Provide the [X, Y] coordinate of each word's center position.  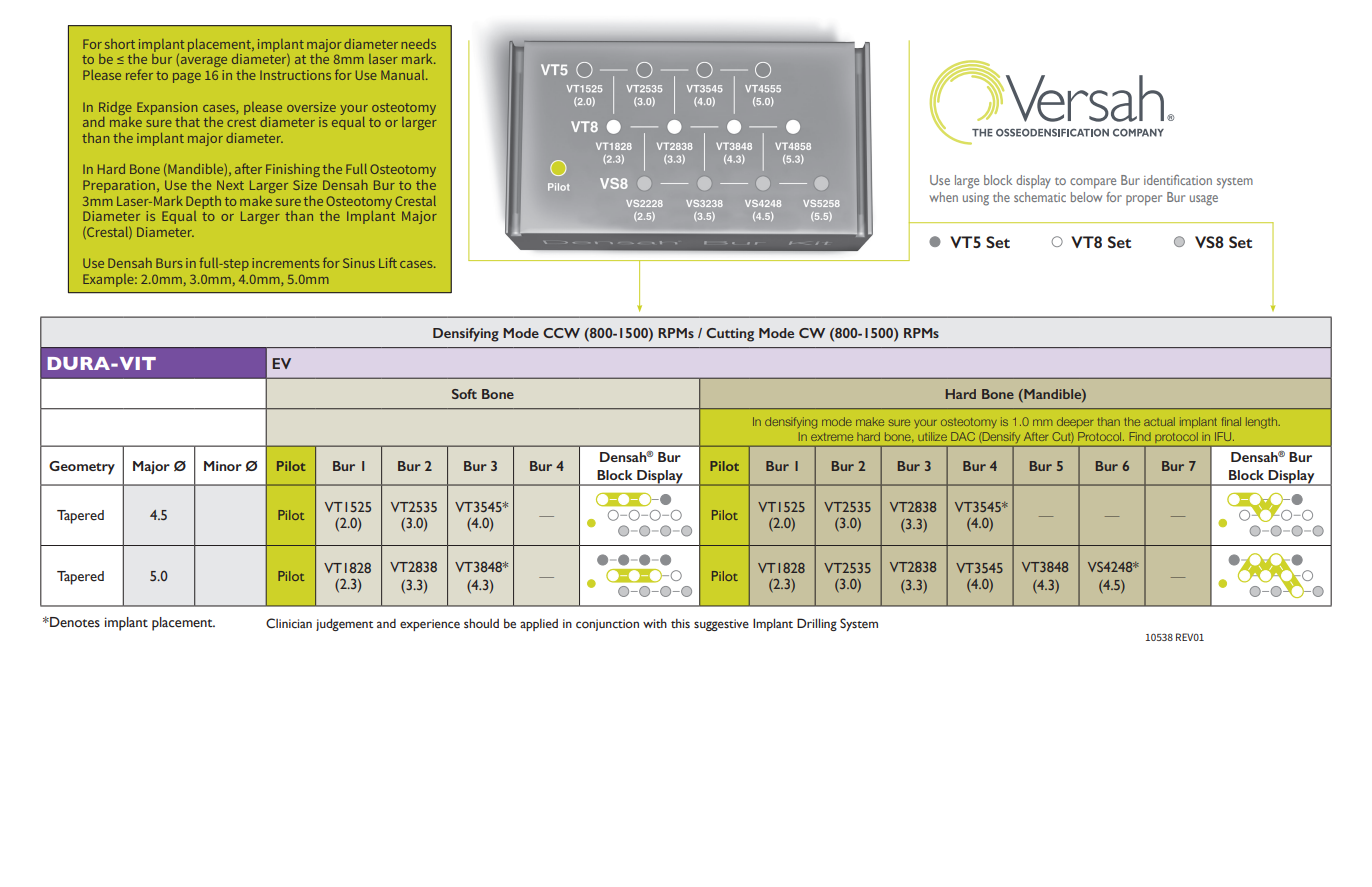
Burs [169, 263]
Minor [223, 466]
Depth [203, 202]
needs [419, 44]
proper [1144, 200]
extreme [832, 437]
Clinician [289, 623]
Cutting [730, 335]
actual [1159, 421]
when [943, 197]
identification [1178, 180]
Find [1140, 436]
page [187, 78]
